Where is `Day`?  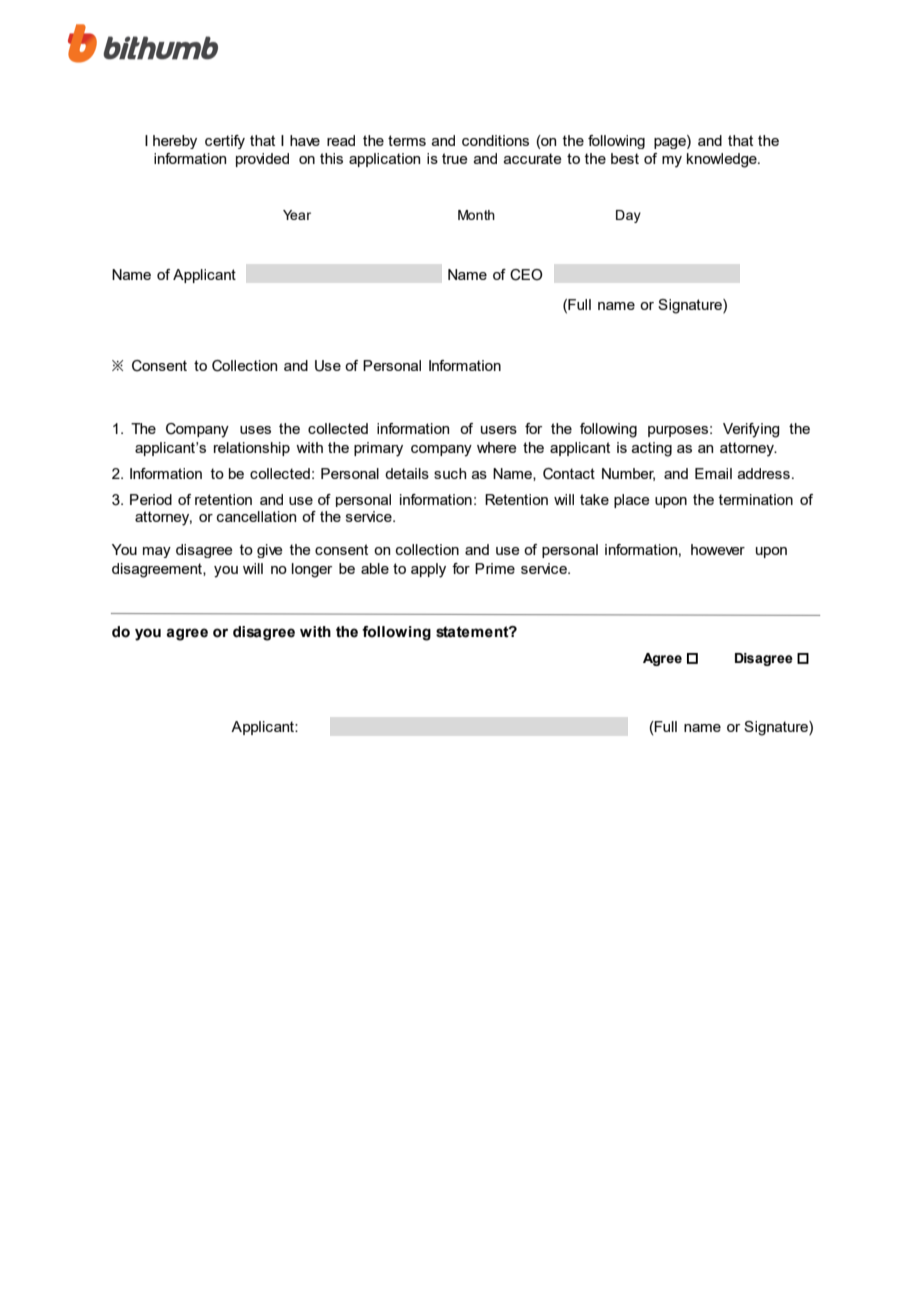
Day is located at coordinates (628, 216).
